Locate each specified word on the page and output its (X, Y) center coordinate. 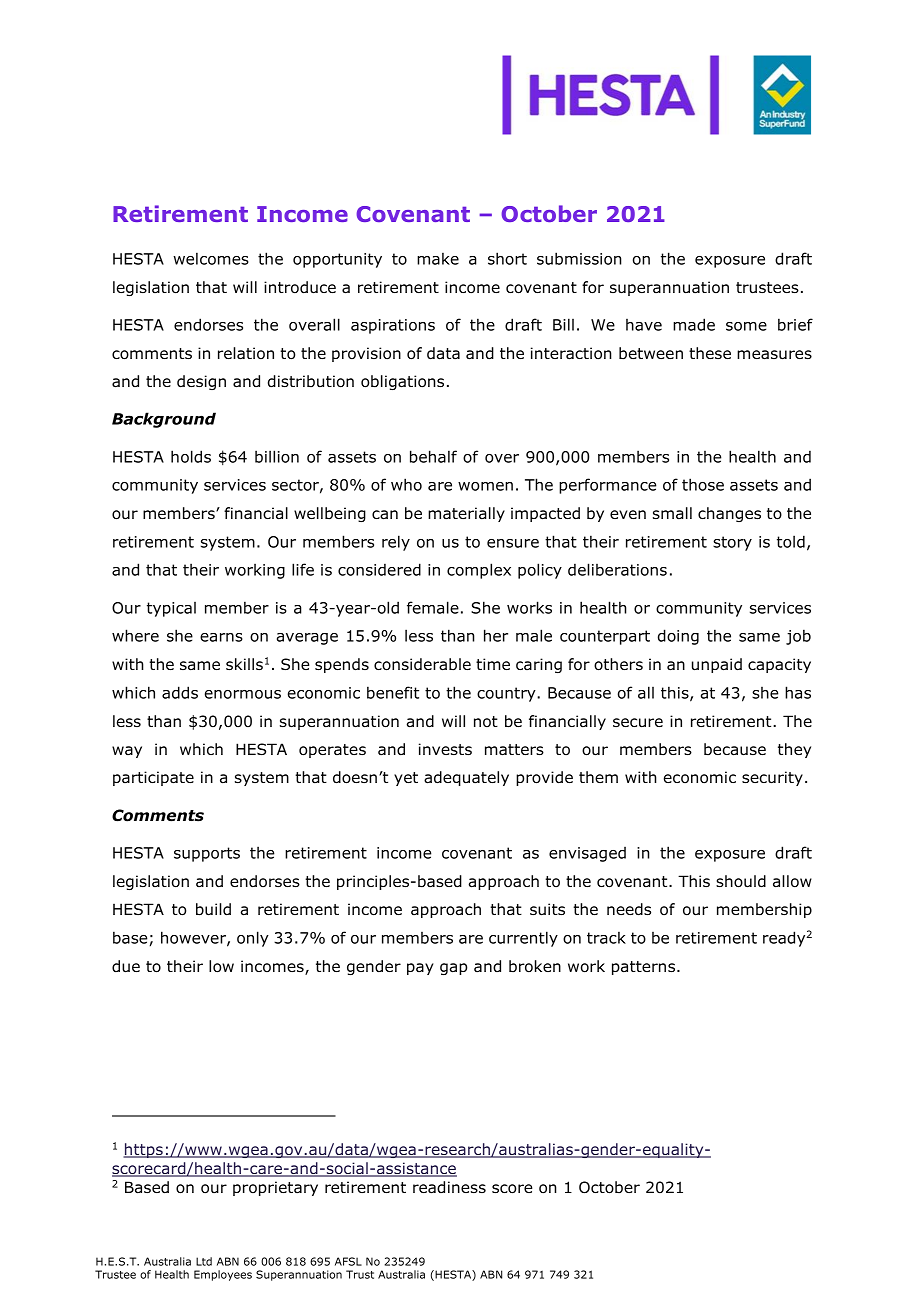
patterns (645, 968)
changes (729, 514)
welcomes (211, 258)
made (694, 324)
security (772, 778)
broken (535, 966)
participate (153, 778)
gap (453, 969)
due (126, 966)
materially (466, 514)
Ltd (204, 1261)
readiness (449, 1187)
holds (191, 456)
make (438, 258)
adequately (466, 778)
